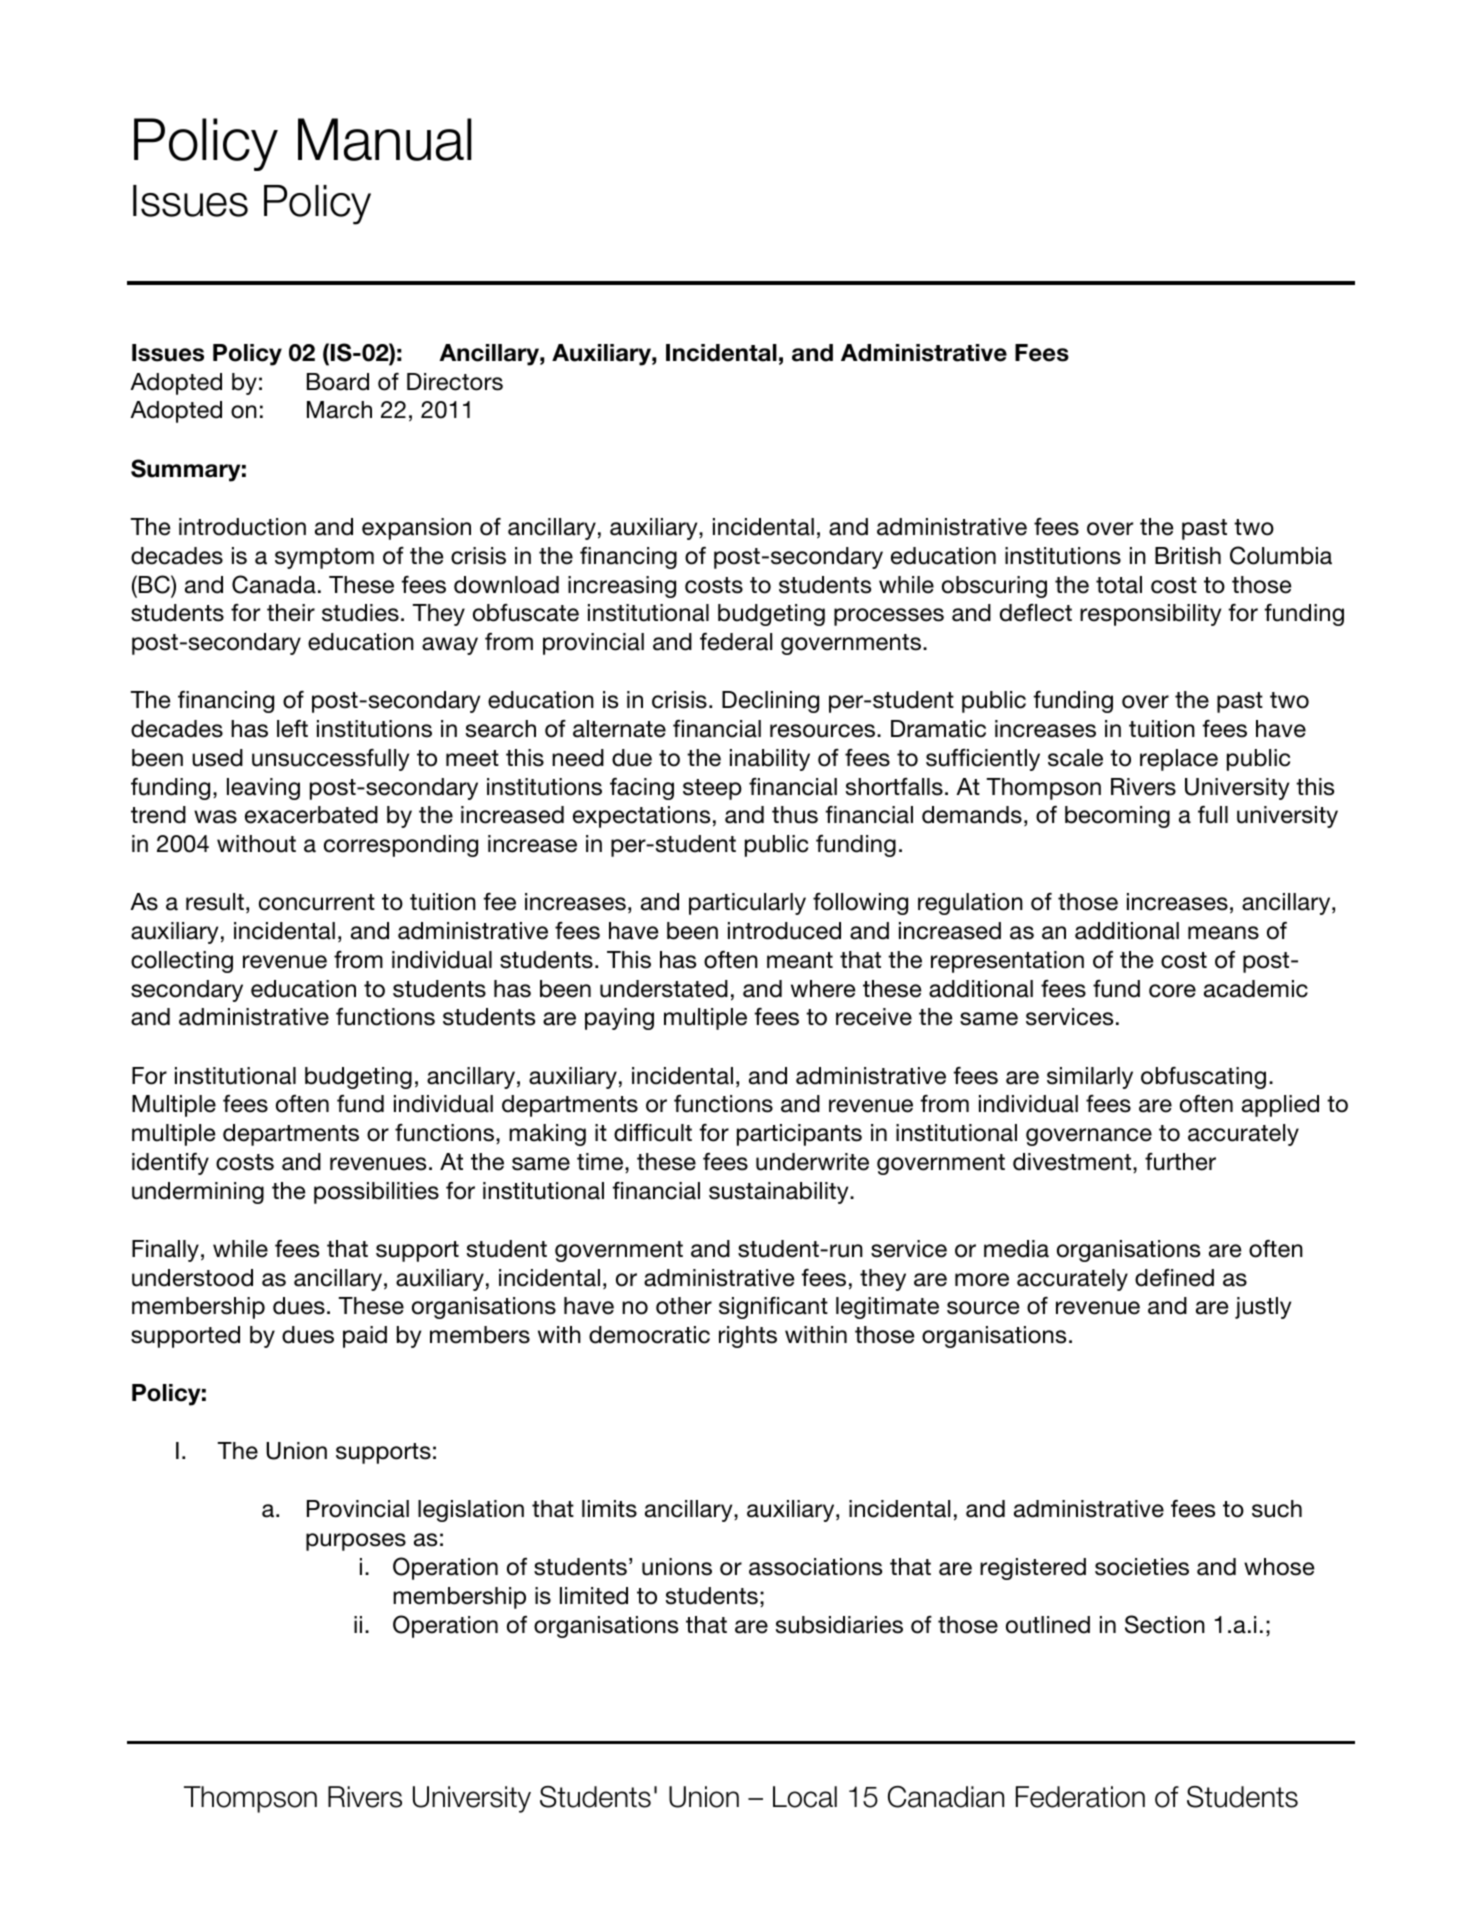 The height and width of the document is (1917, 1482). What do you see at coordinates (455, 382) in the document?
I see `Directors` at bounding box center [455, 382].
